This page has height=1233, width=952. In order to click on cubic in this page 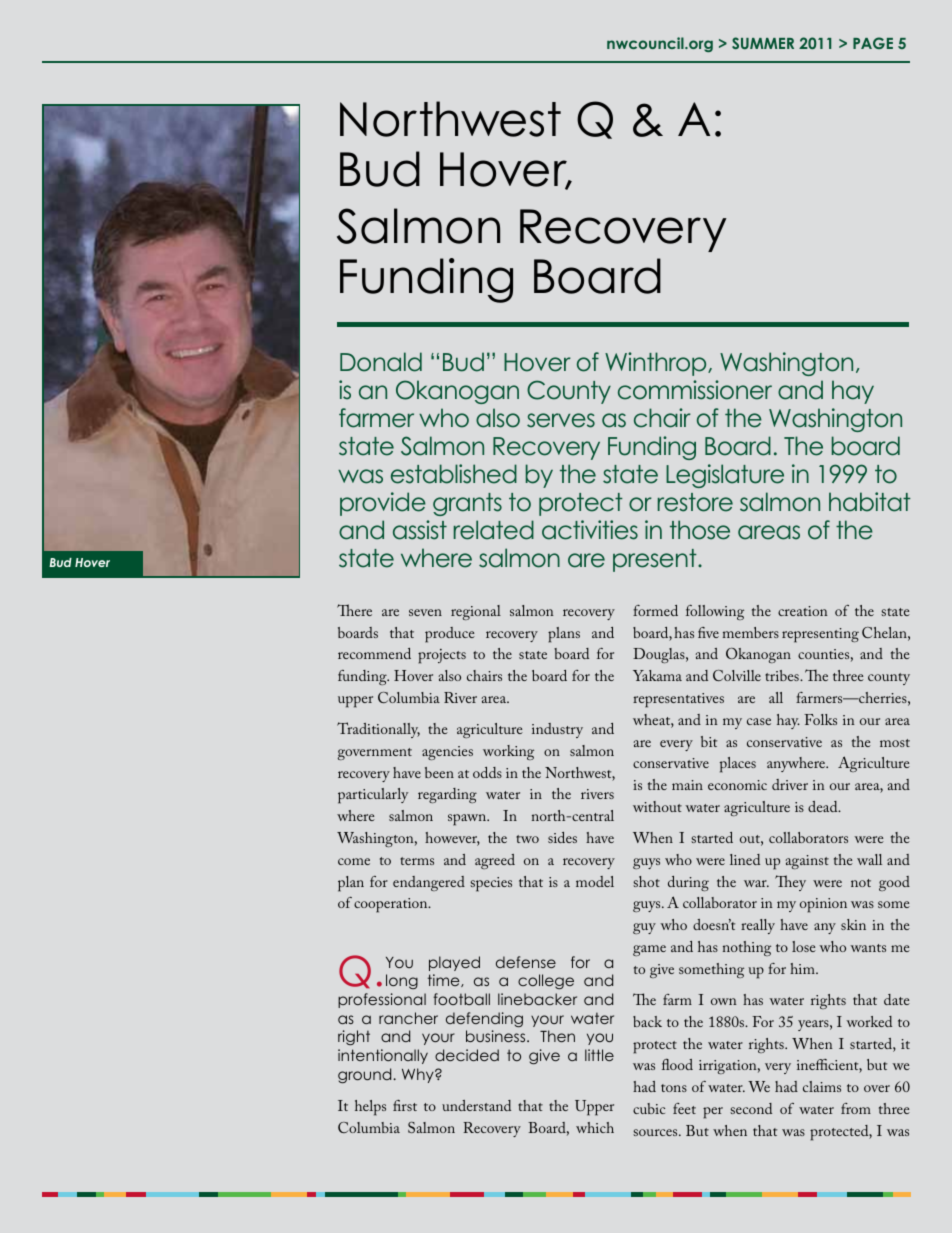, I will do `click(649, 1108)`.
